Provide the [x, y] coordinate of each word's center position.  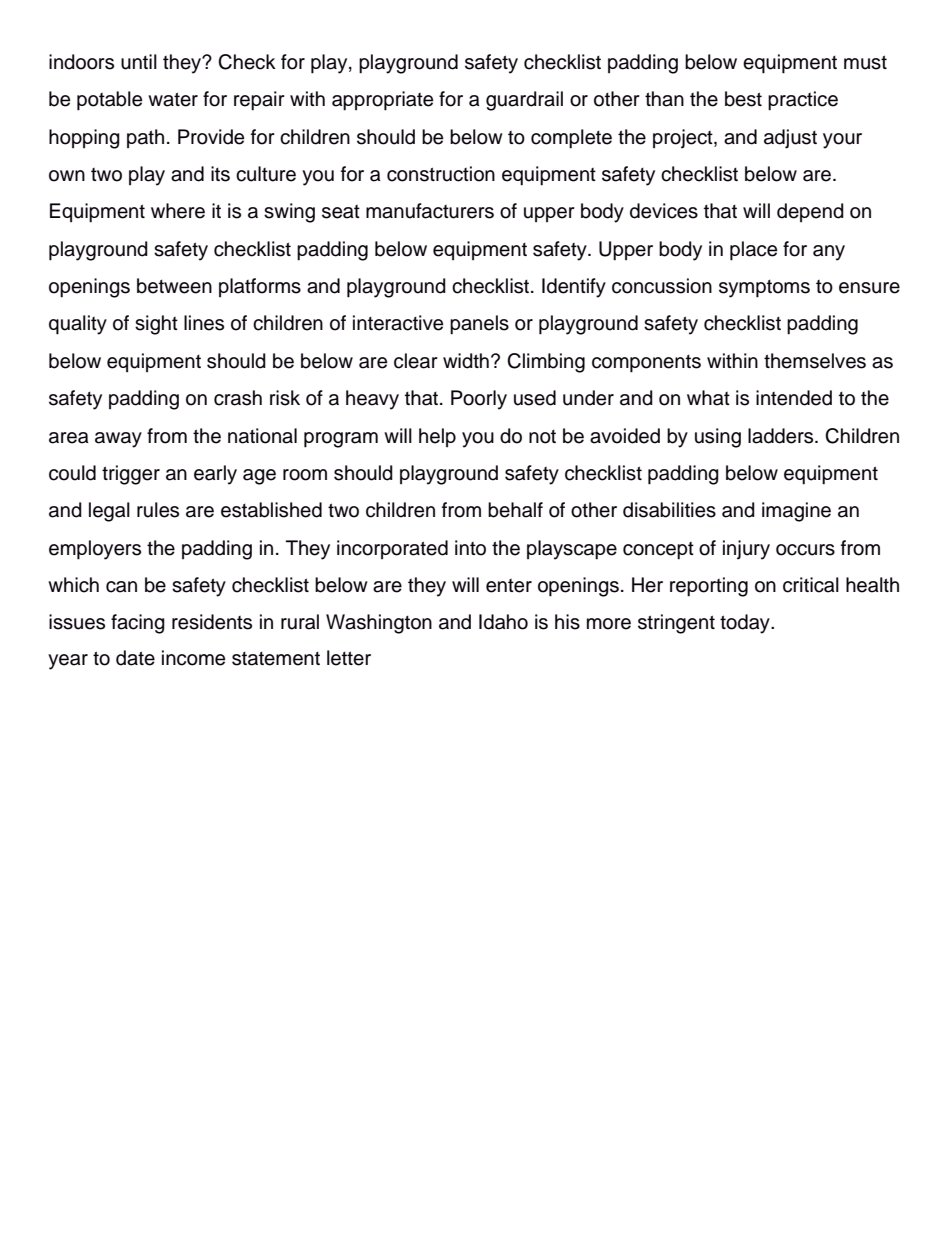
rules [158, 510]
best [743, 99]
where [178, 211]
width [466, 361]
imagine [796, 512]
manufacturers [430, 211]
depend [810, 212]
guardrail [524, 101]
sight [156, 325]
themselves [815, 361]
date [135, 658]
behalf [515, 510]
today [746, 624]
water [173, 99]
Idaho [503, 622]
